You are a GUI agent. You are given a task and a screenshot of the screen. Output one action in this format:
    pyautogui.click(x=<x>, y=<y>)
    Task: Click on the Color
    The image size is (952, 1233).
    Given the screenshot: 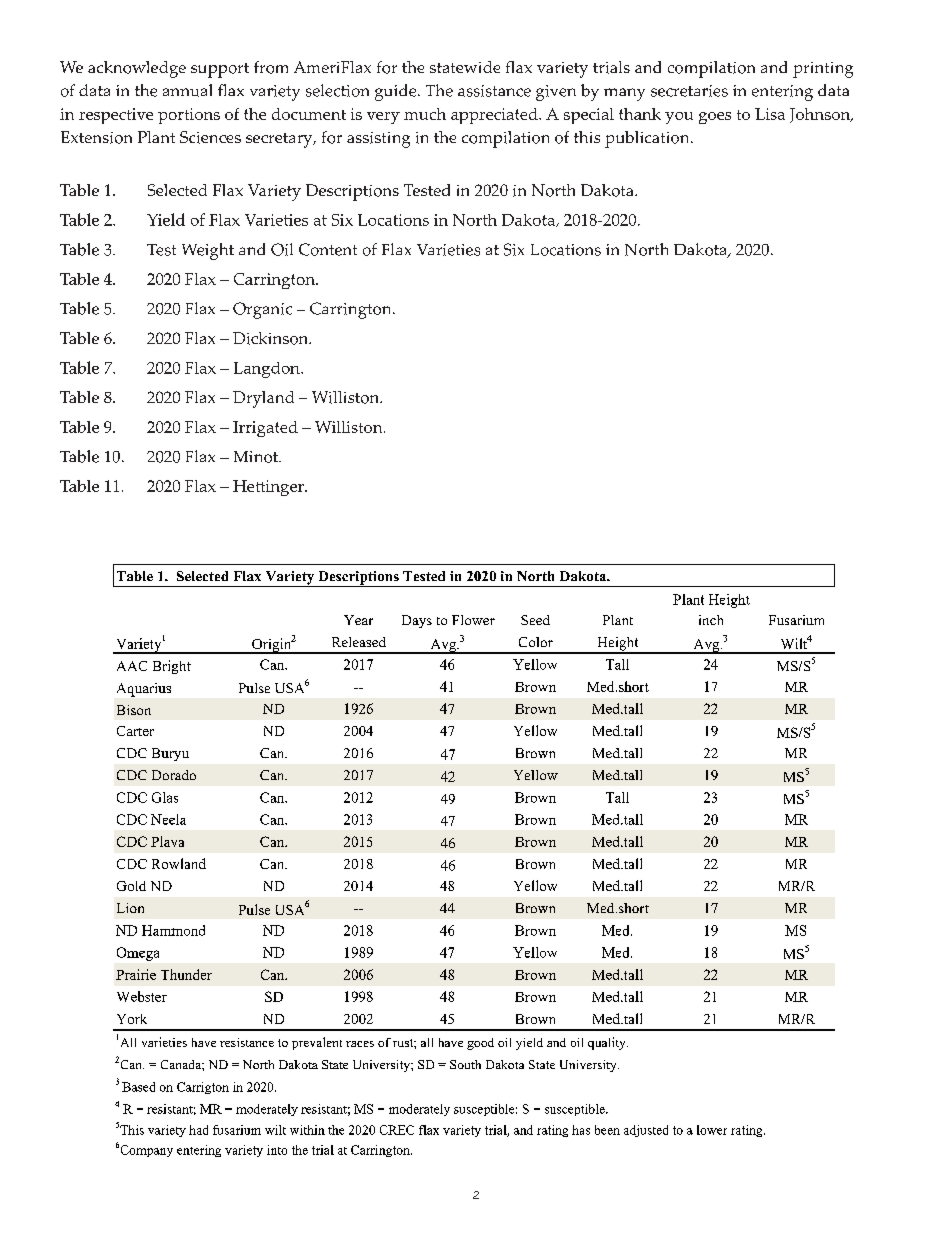 What is the action you would take?
    pyautogui.click(x=536, y=642)
